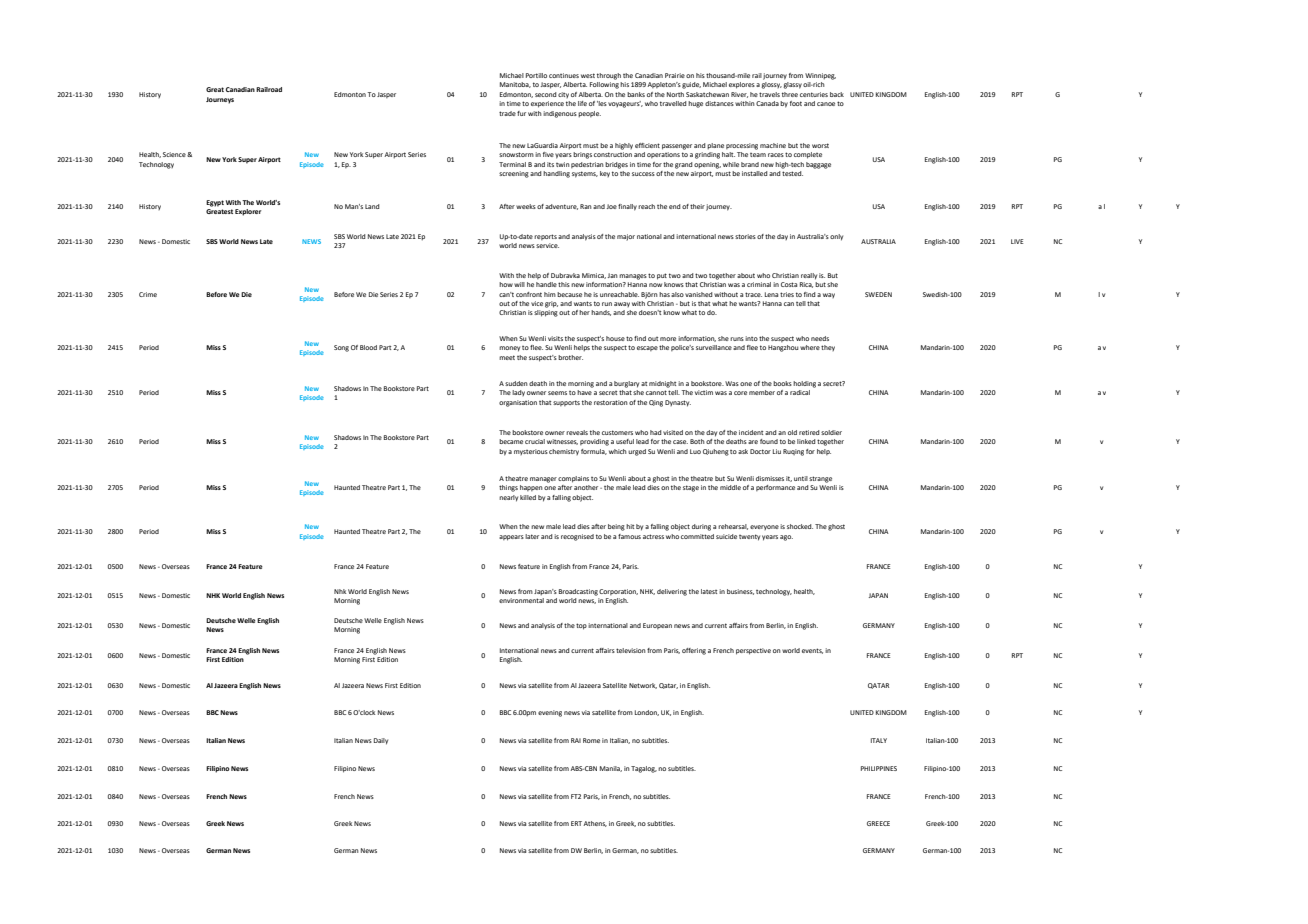  Describe the element at coordinates (777, 451) in the image. I see `Liu` at that location.
